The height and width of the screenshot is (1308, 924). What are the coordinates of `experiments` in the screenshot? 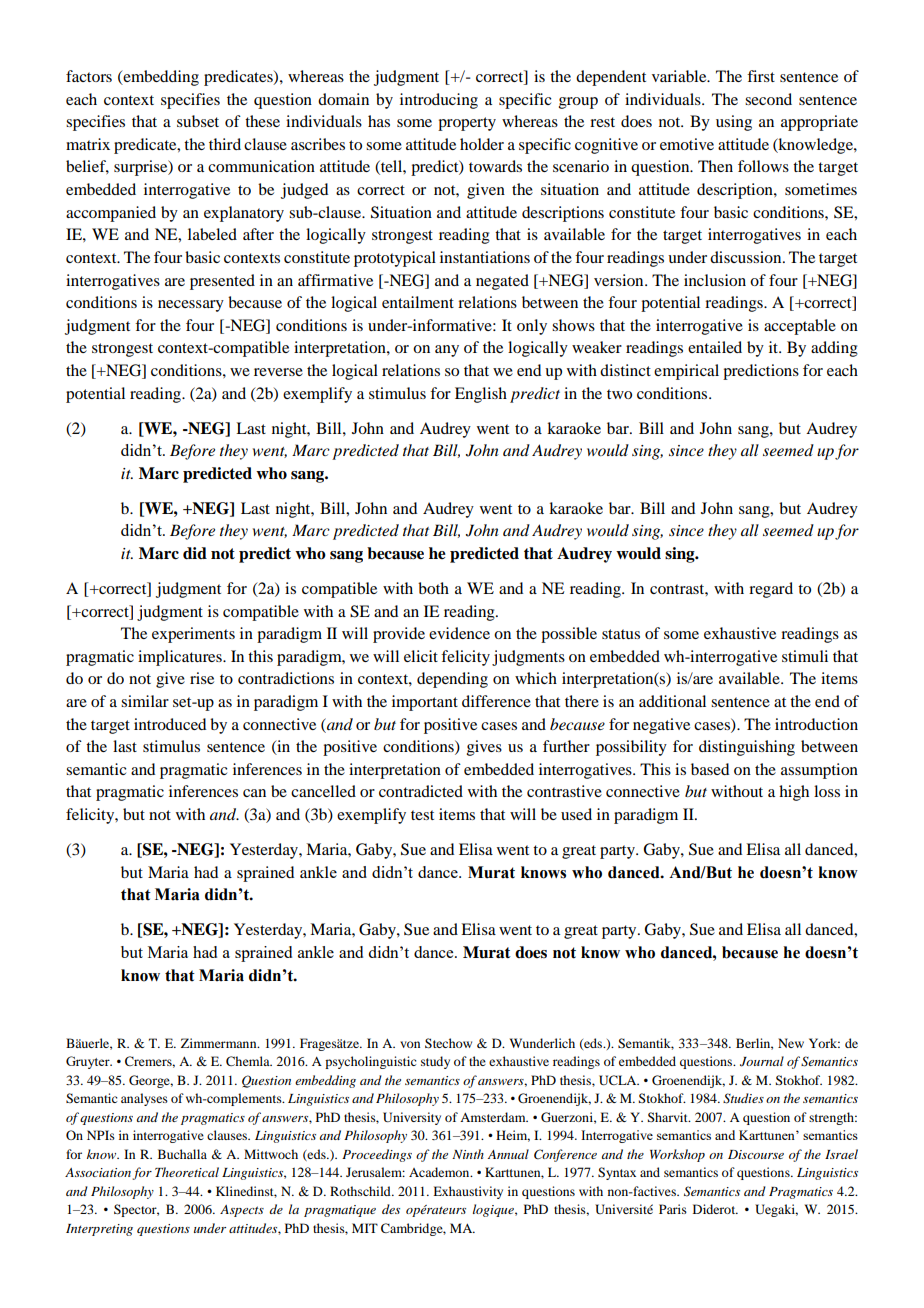 It's located at (193, 635).
